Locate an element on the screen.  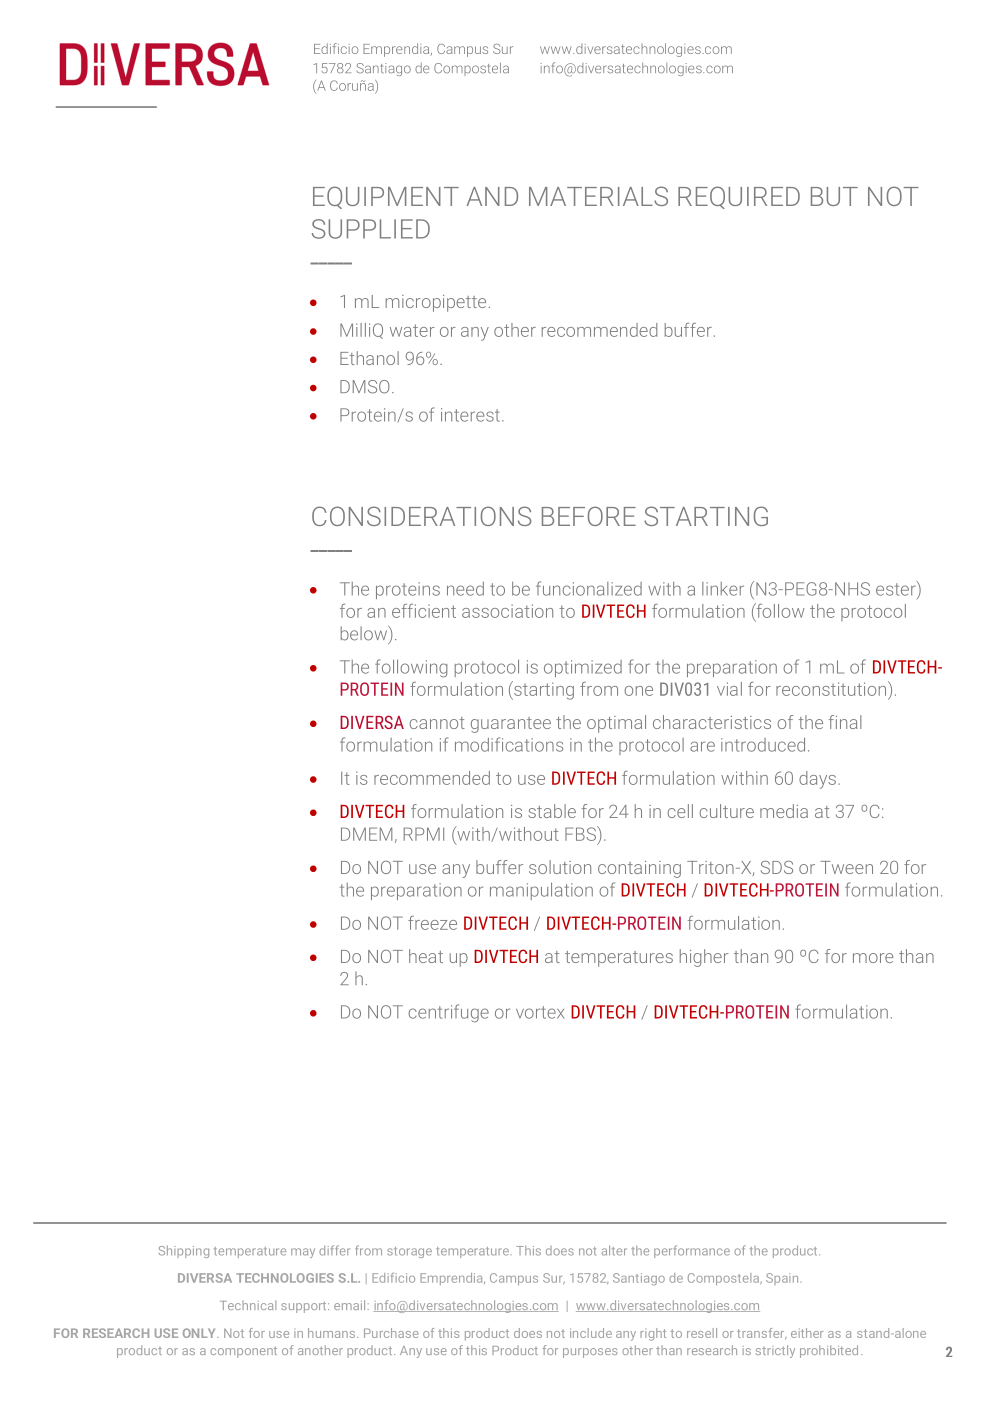
days is located at coordinates (817, 780).
